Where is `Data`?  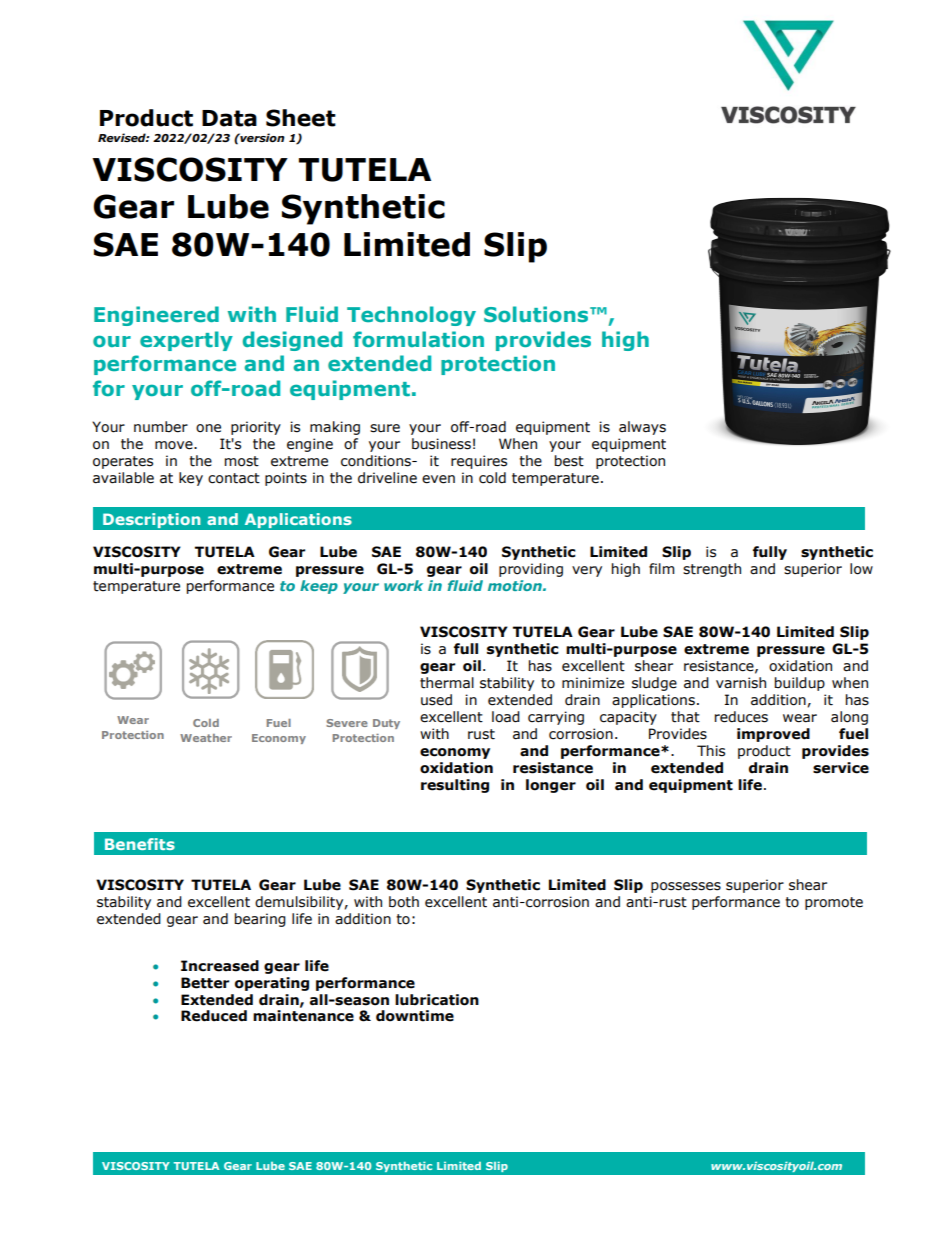
Data is located at coordinates (229, 118).
